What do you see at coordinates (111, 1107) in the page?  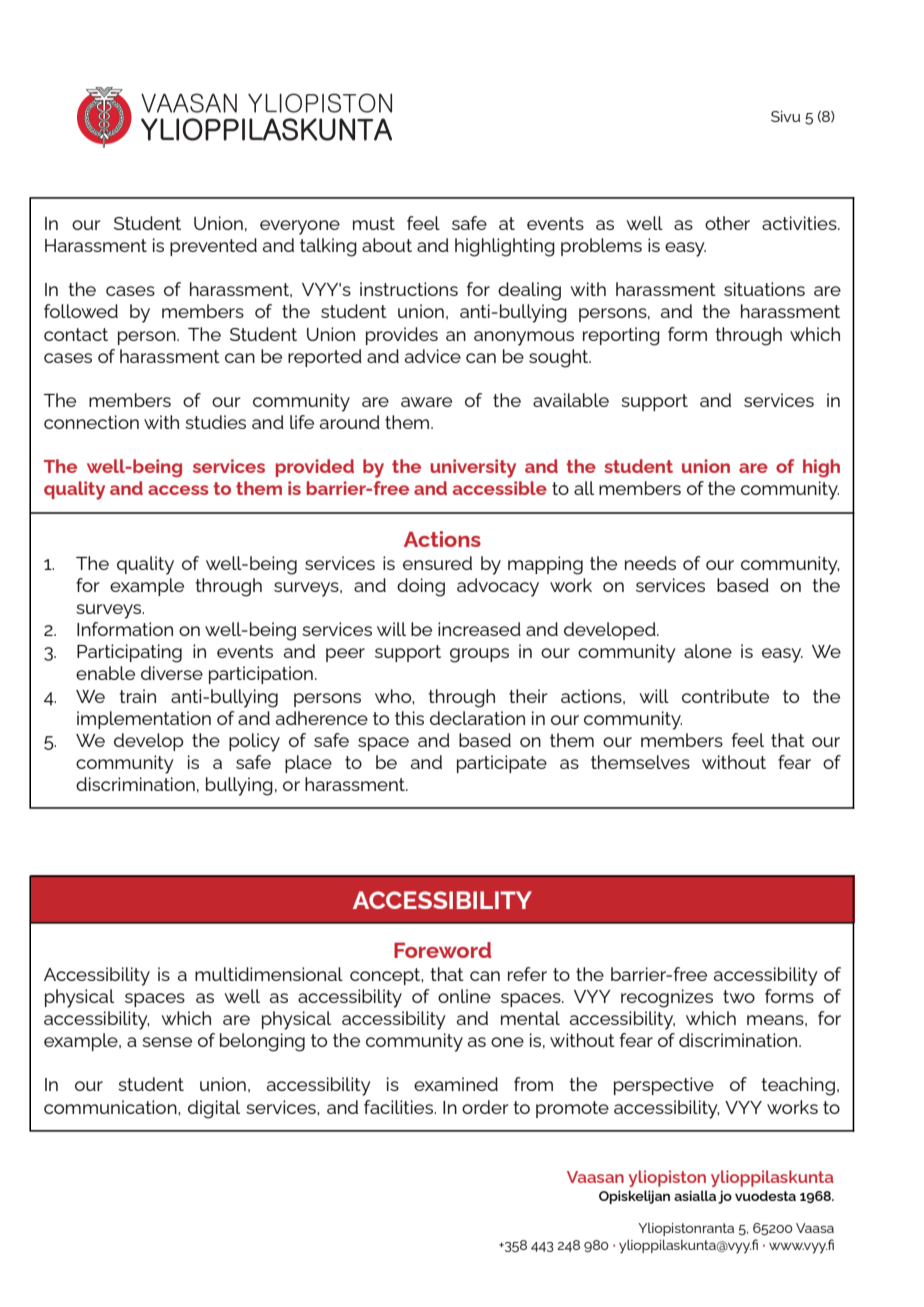 I see `communication` at bounding box center [111, 1107].
